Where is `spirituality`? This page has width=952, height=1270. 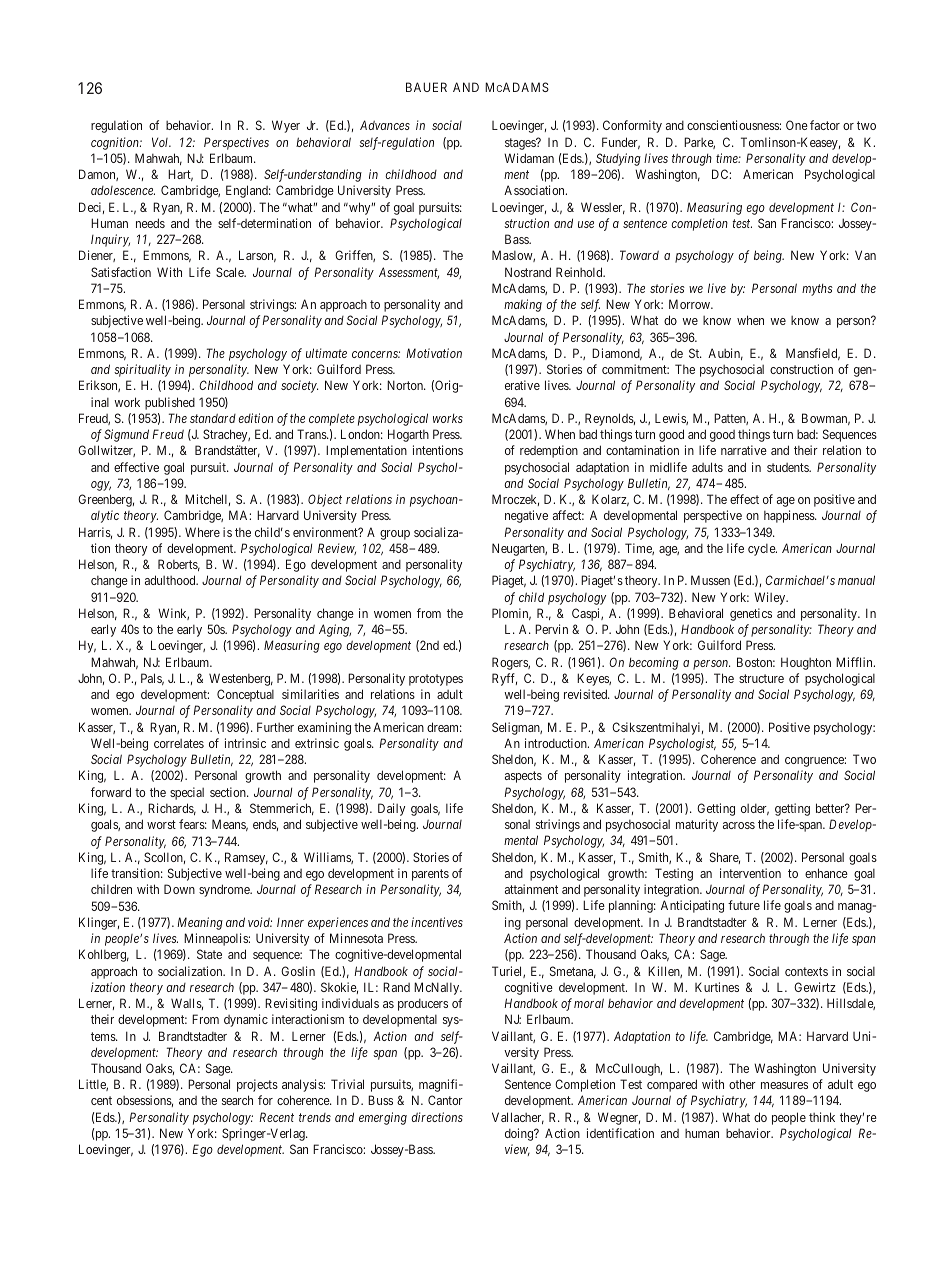
spirituality is located at coordinates (142, 370).
